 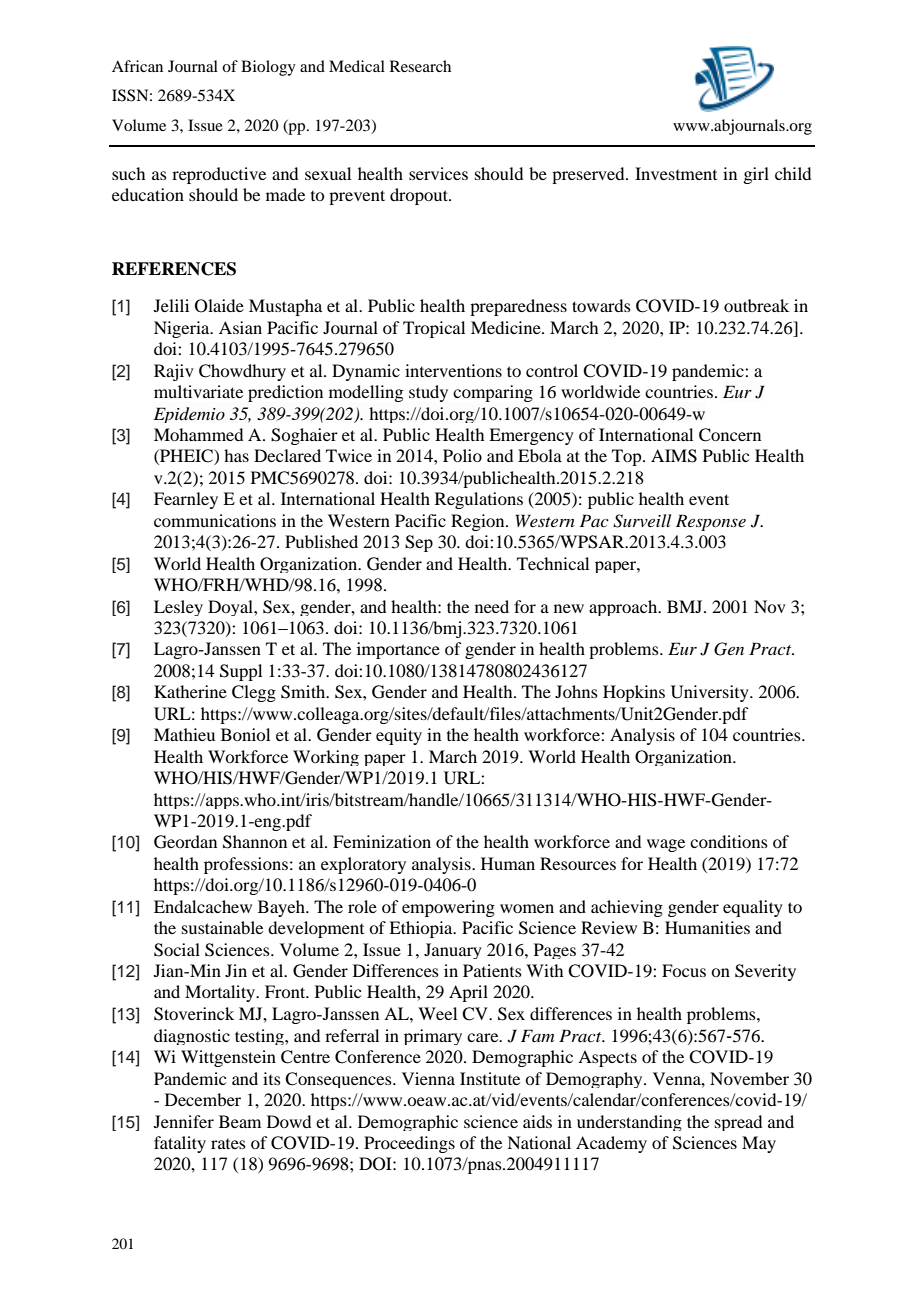 I want to click on Research, so click(x=420, y=66).
